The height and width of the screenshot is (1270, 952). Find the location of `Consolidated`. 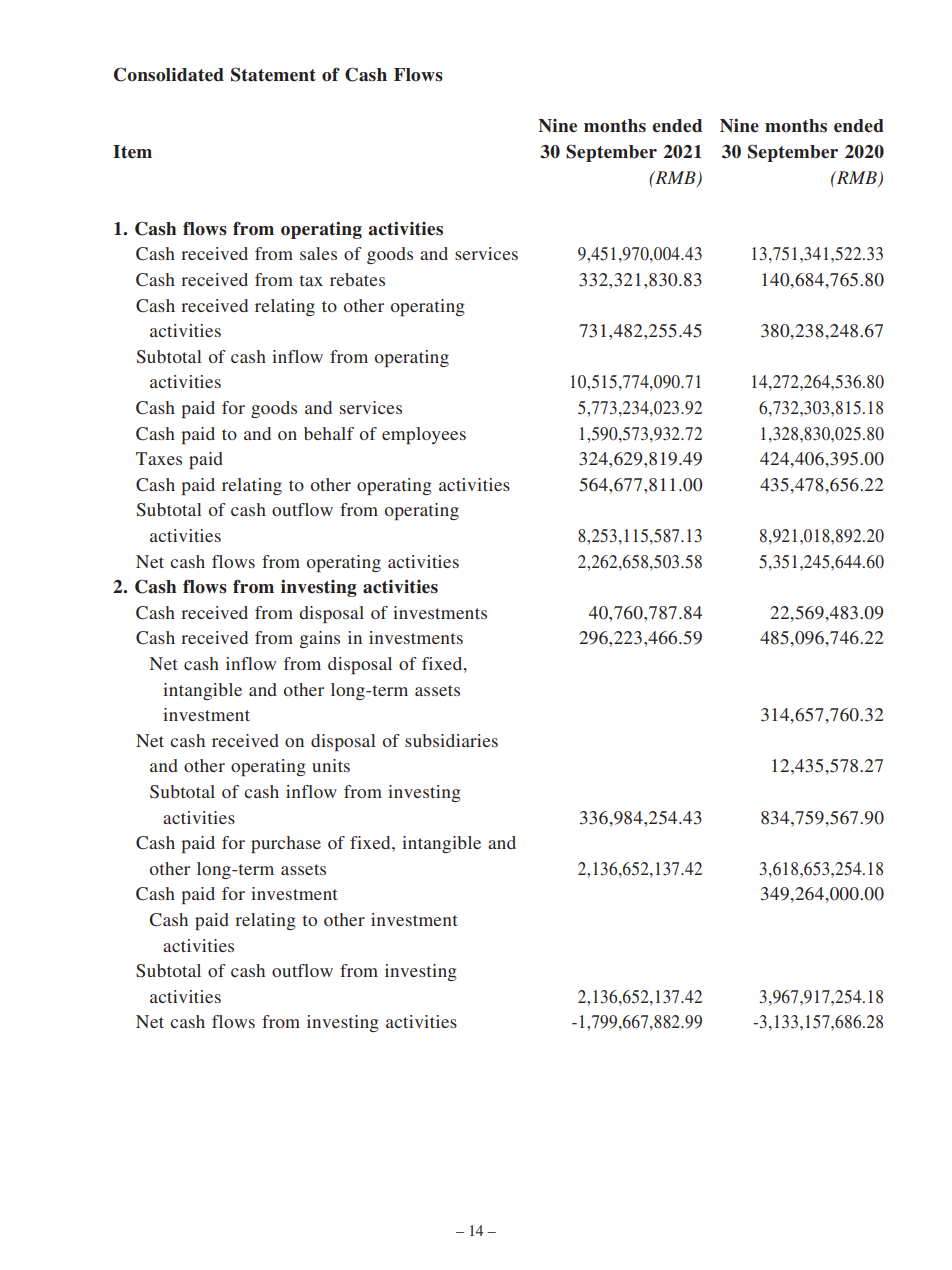

Consolidated is located at coordinates (169, 74).
